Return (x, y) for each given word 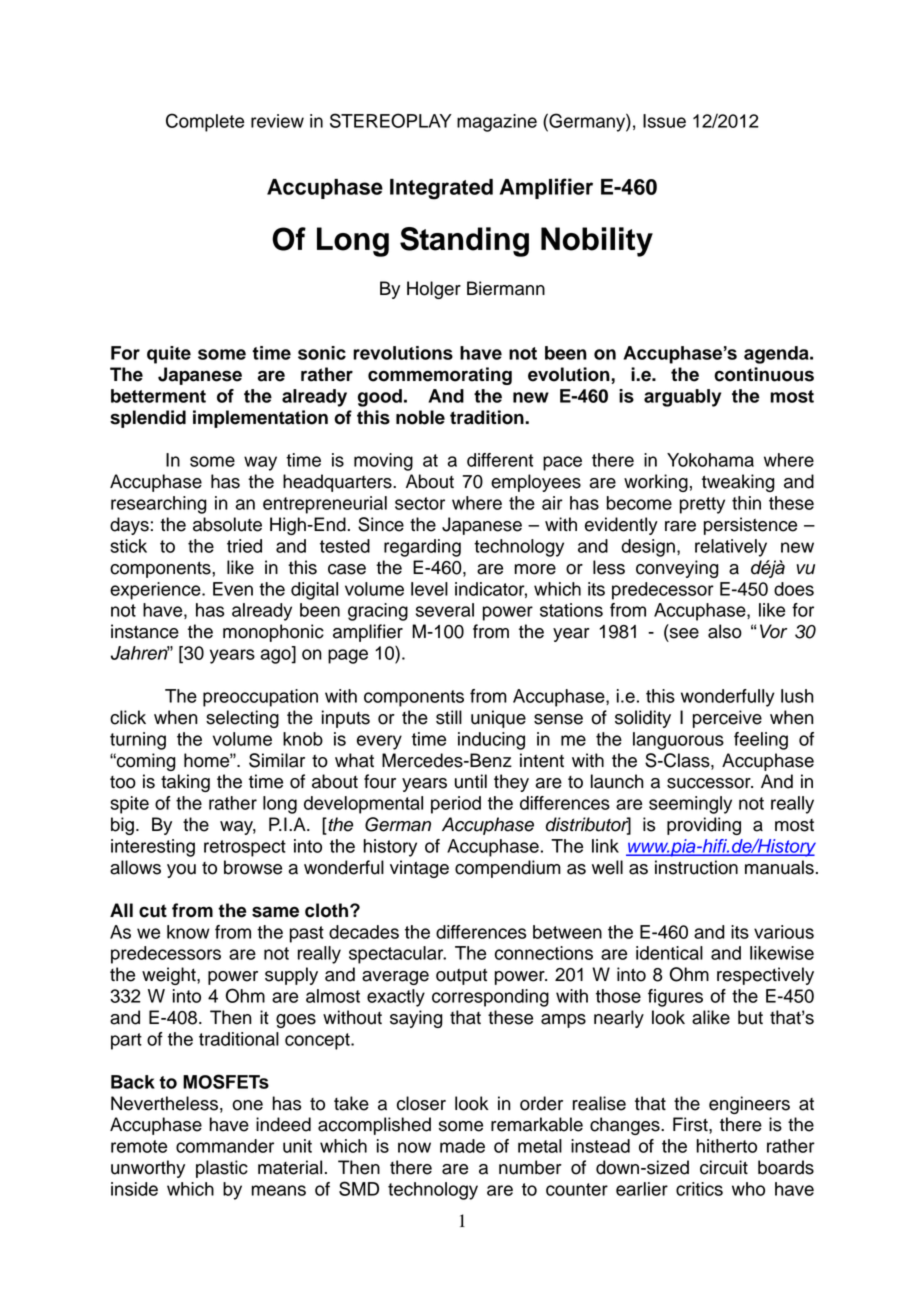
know (188, 932)
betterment (158, 396)
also (725, 631)
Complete (205, 122)
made (462, 1146)
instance (145, 631)
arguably (682, 398)
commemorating (440, 376)
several (445, 610)
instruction (696, 867)
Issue (664, 121)
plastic (222, 1169)
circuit (724, 1167)
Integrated (441, 189)
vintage (419, 869)
